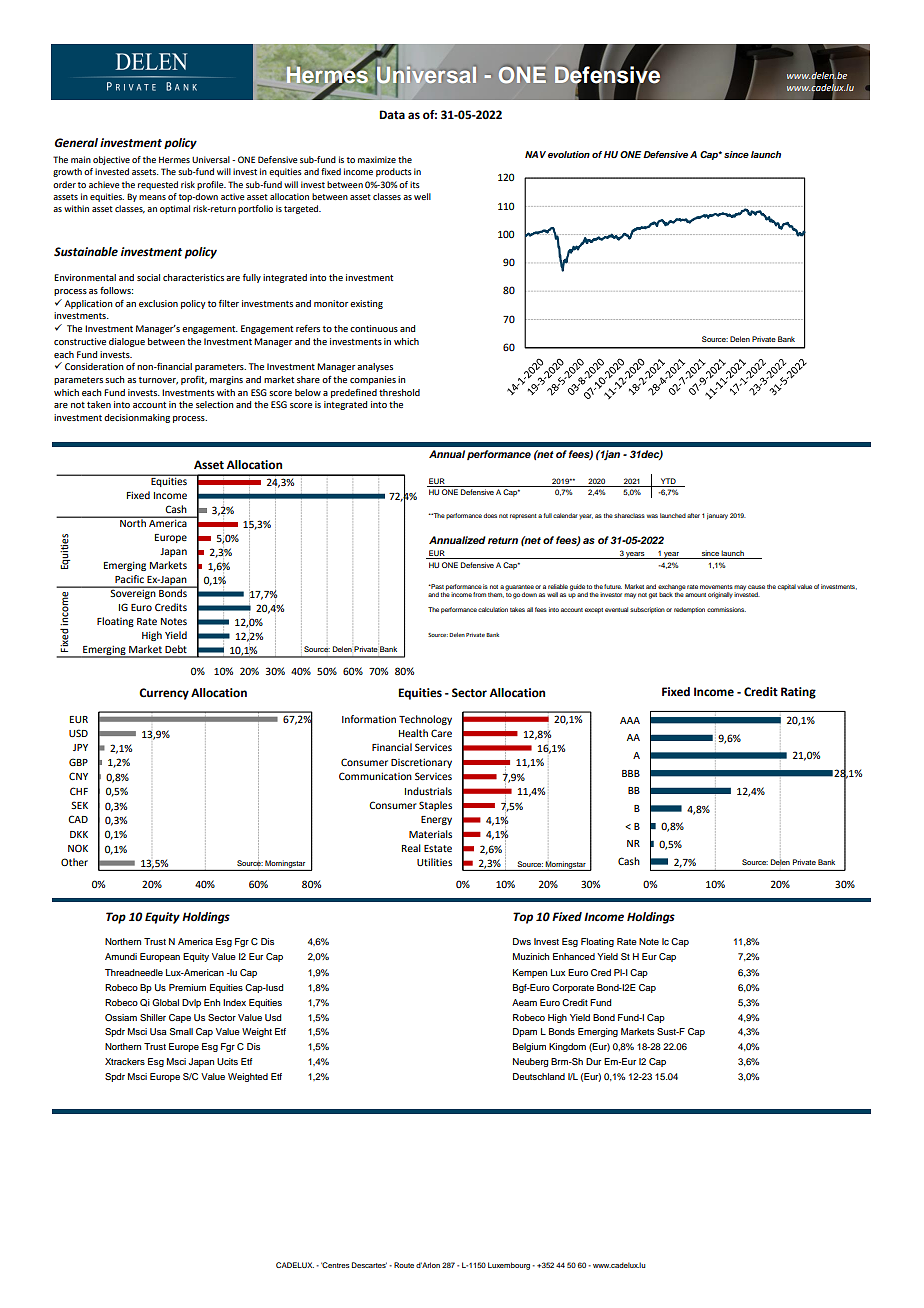 The width and height of the screenshot is (924, 1308). What do you see at coordinates (631, 773) in the screenshot?
I see `BBB` at bounding box center [631, 773].
